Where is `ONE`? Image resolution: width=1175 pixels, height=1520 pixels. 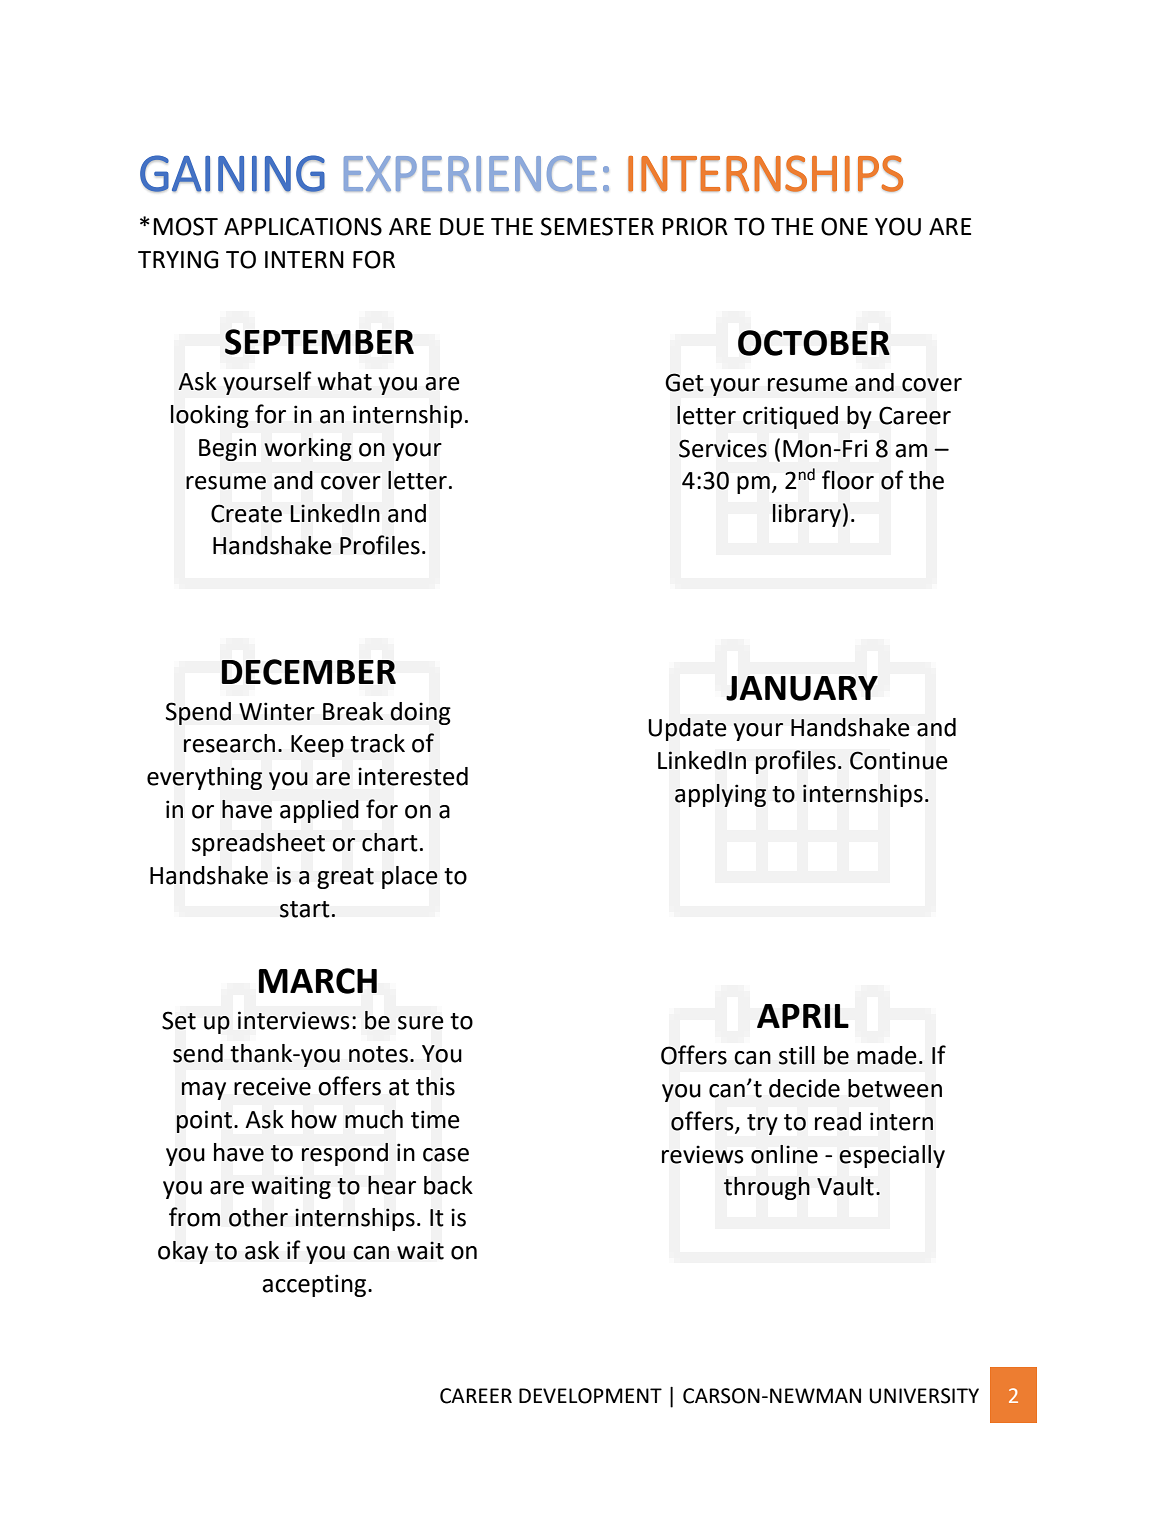
ONE is located at coordinates (844, 226).
